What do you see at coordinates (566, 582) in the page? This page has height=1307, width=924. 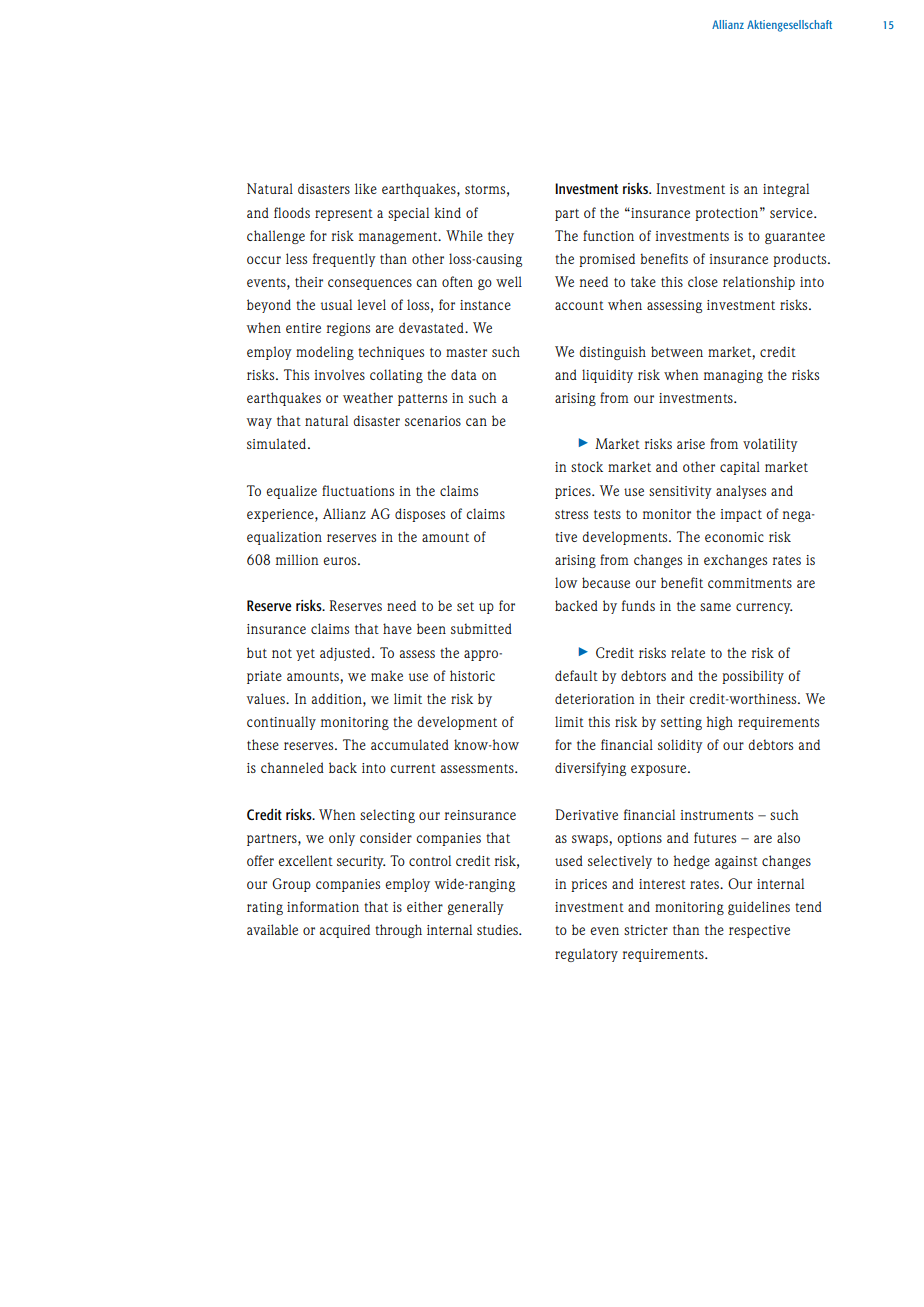 I see `low` at bounding box center [566, 582].
